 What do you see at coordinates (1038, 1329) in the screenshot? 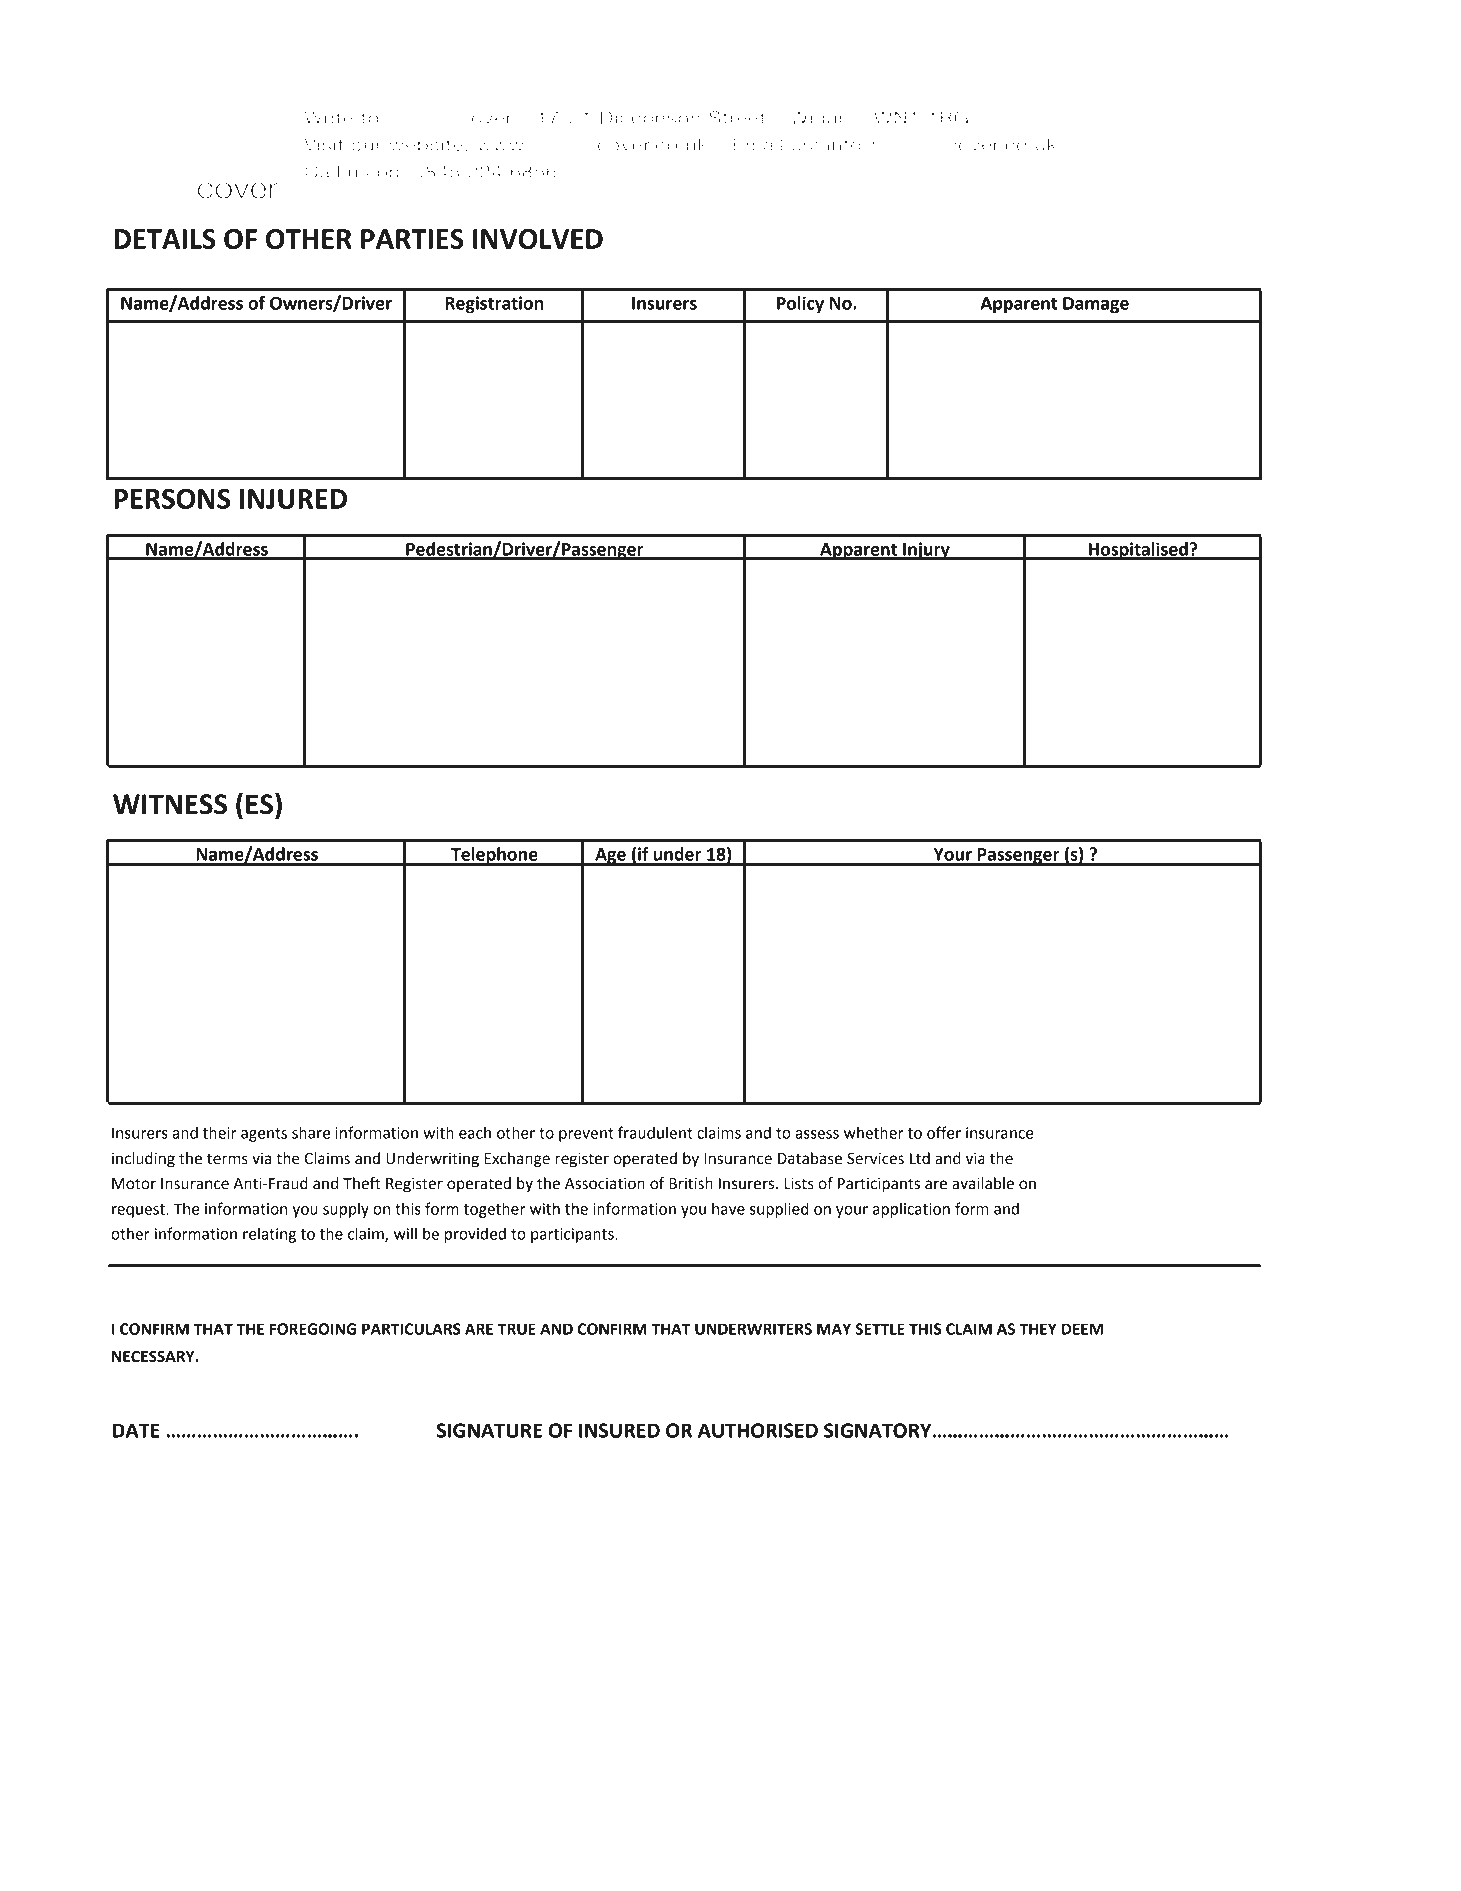
I see `THEY` at bounding box center [1038, 1329].
